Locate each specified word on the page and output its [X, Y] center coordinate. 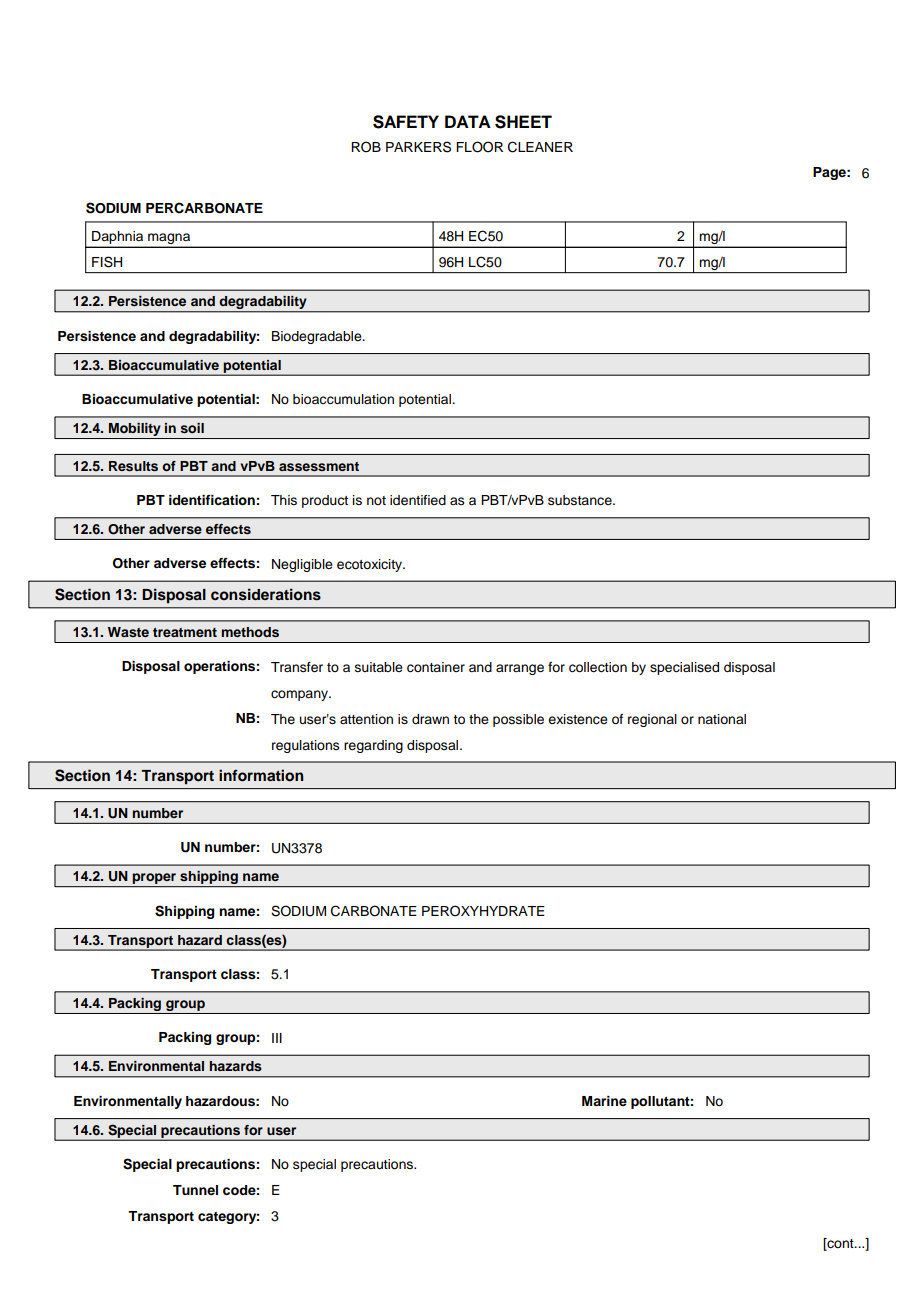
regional [652, 720]
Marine [604, 1101]
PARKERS [418, 147]
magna [169, 240]
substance [581, 500]
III [277, 1038]
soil [192, 428]
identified [418, 500]
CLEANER [540, 147]
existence [578, 719]
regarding [373, 746]
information [261, 775]
